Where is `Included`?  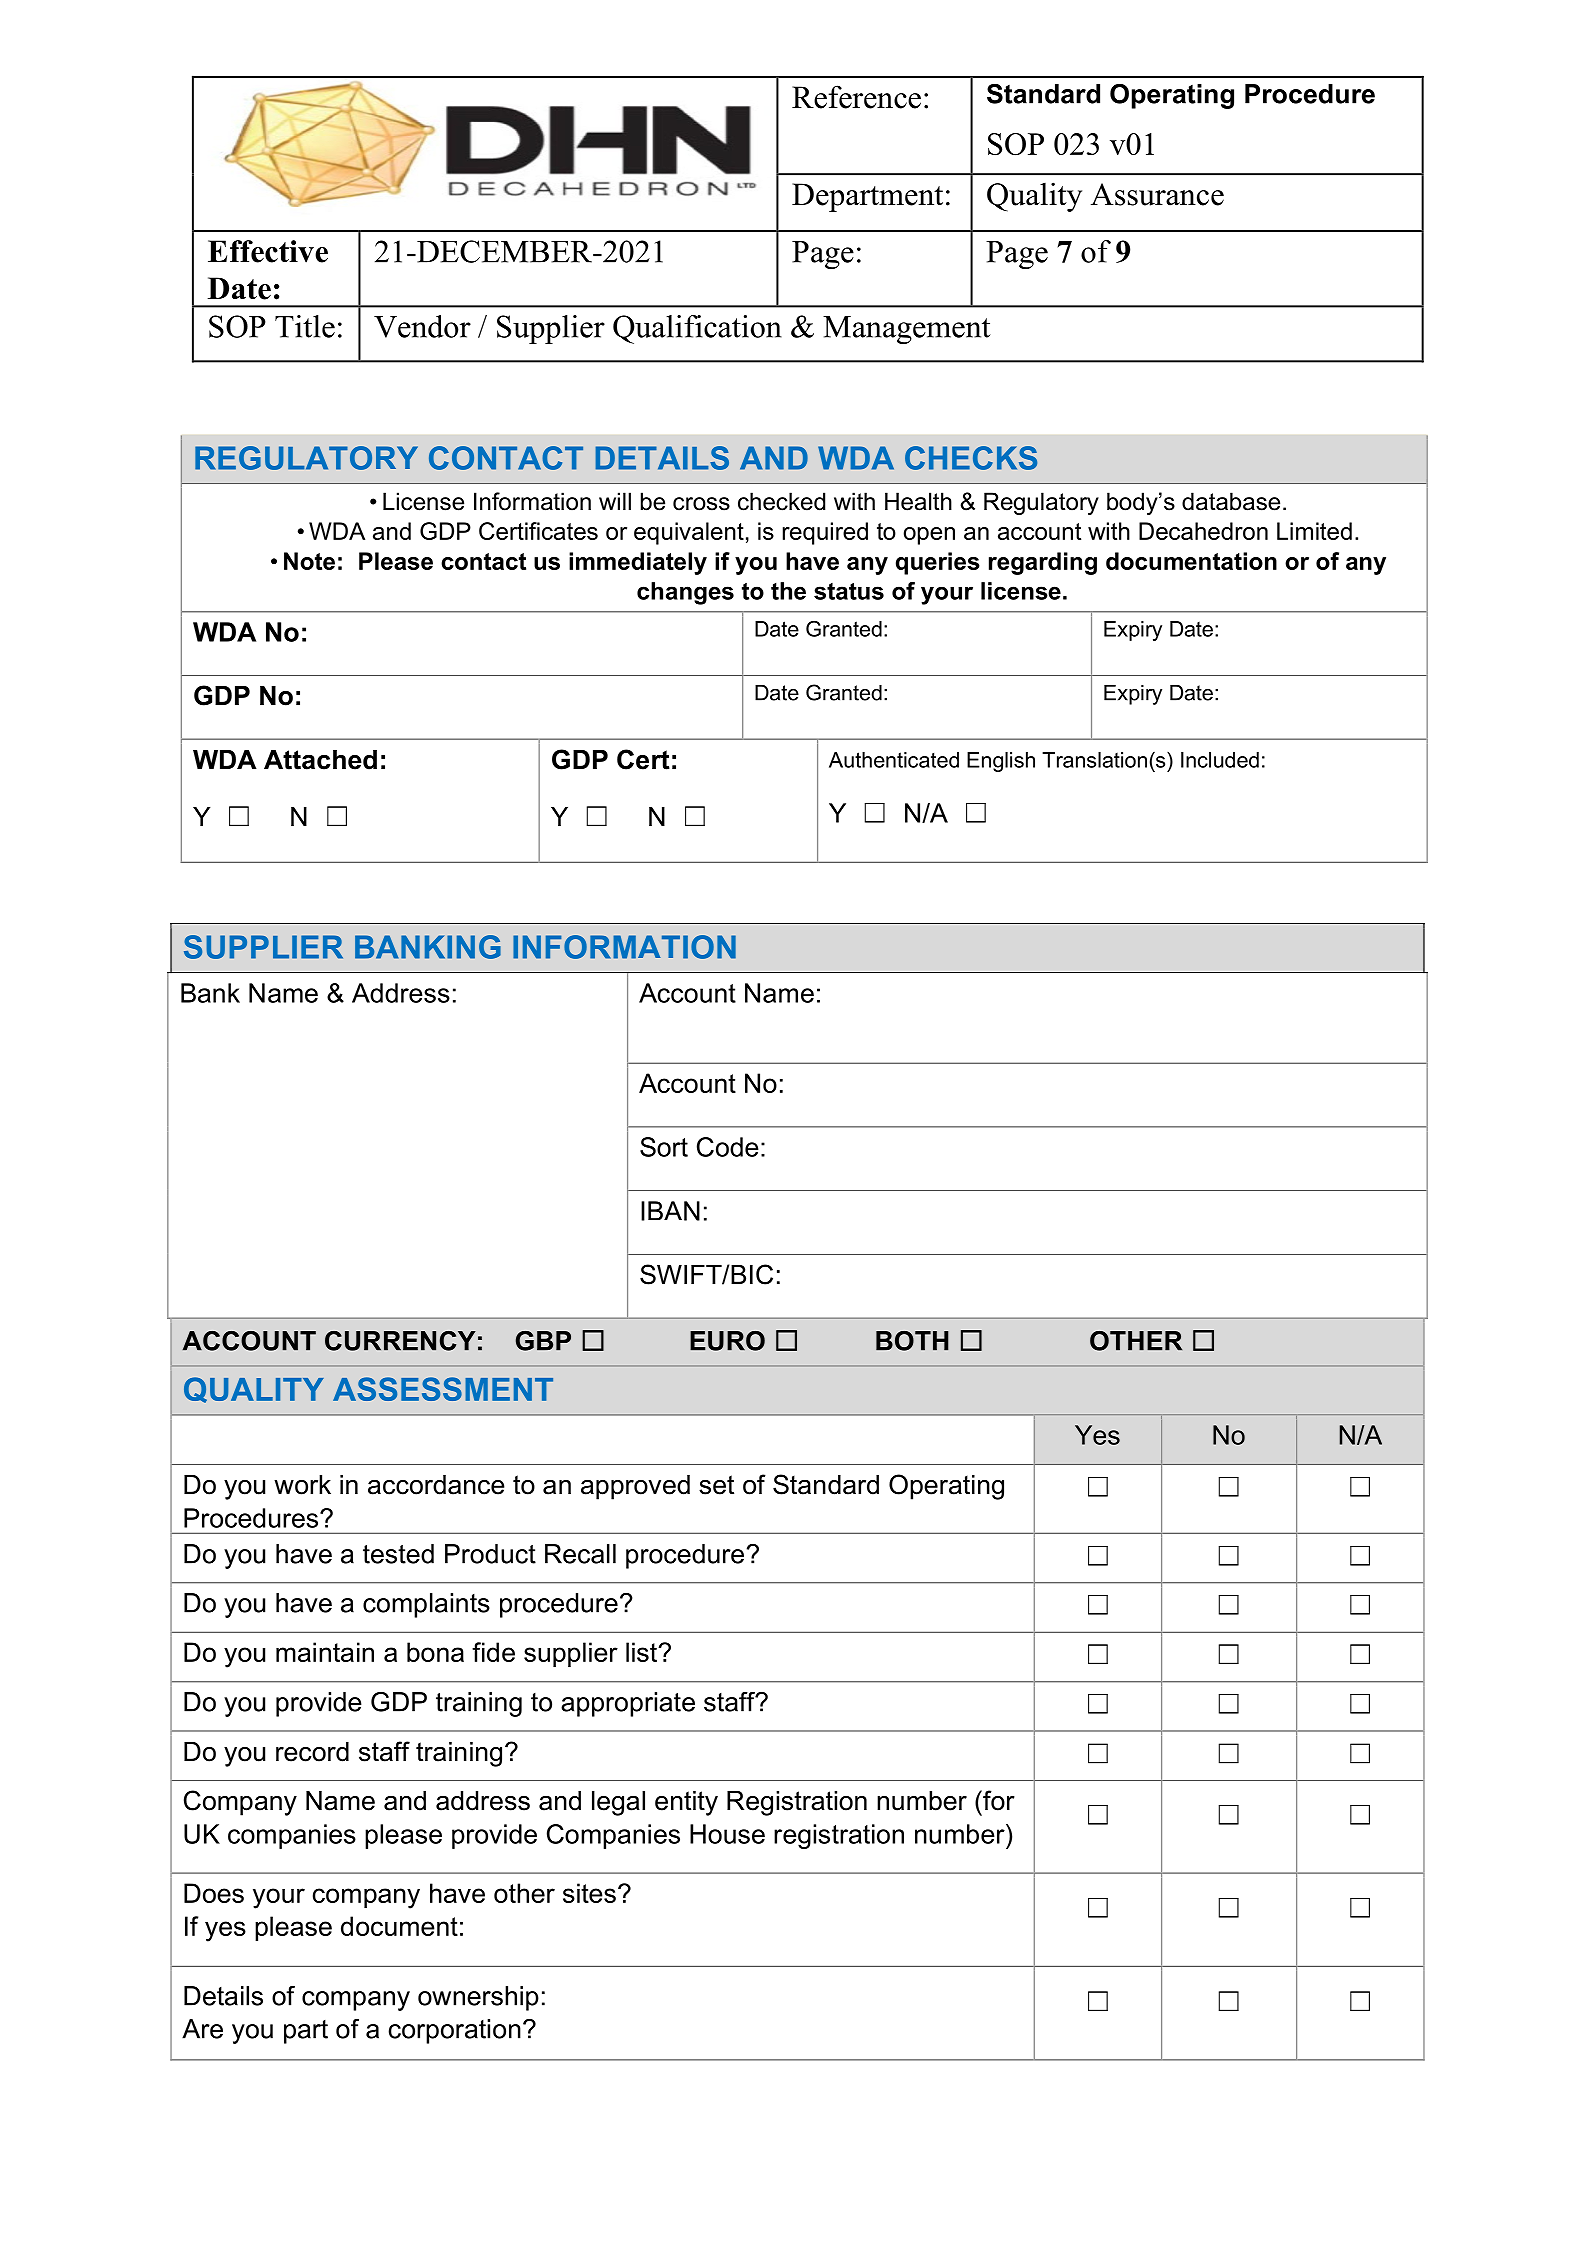 Included is located at coordinates (1220, 760).
